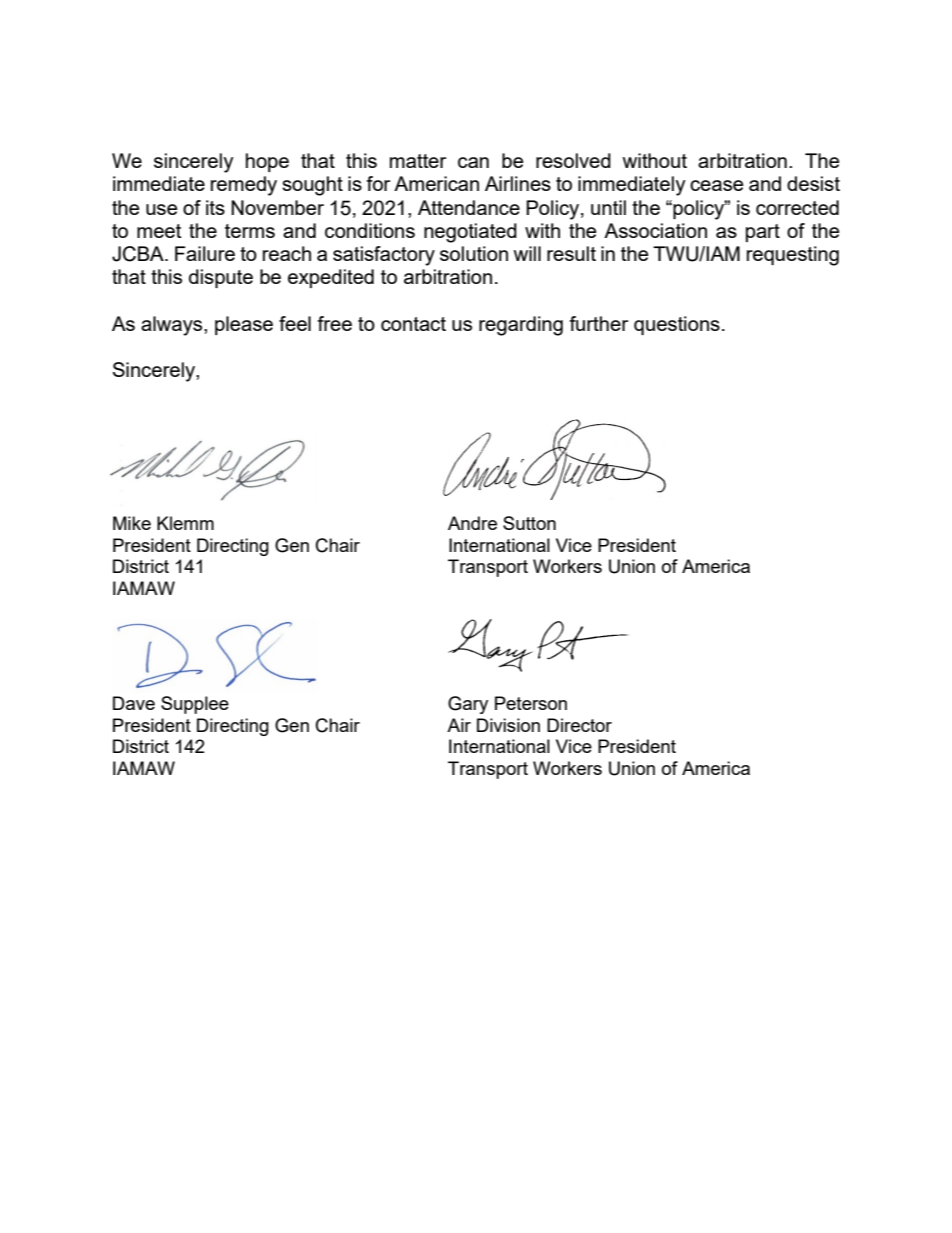  Describe the element at coordinates (134, 703) in the screenshot. I see `Dave` at that location.
